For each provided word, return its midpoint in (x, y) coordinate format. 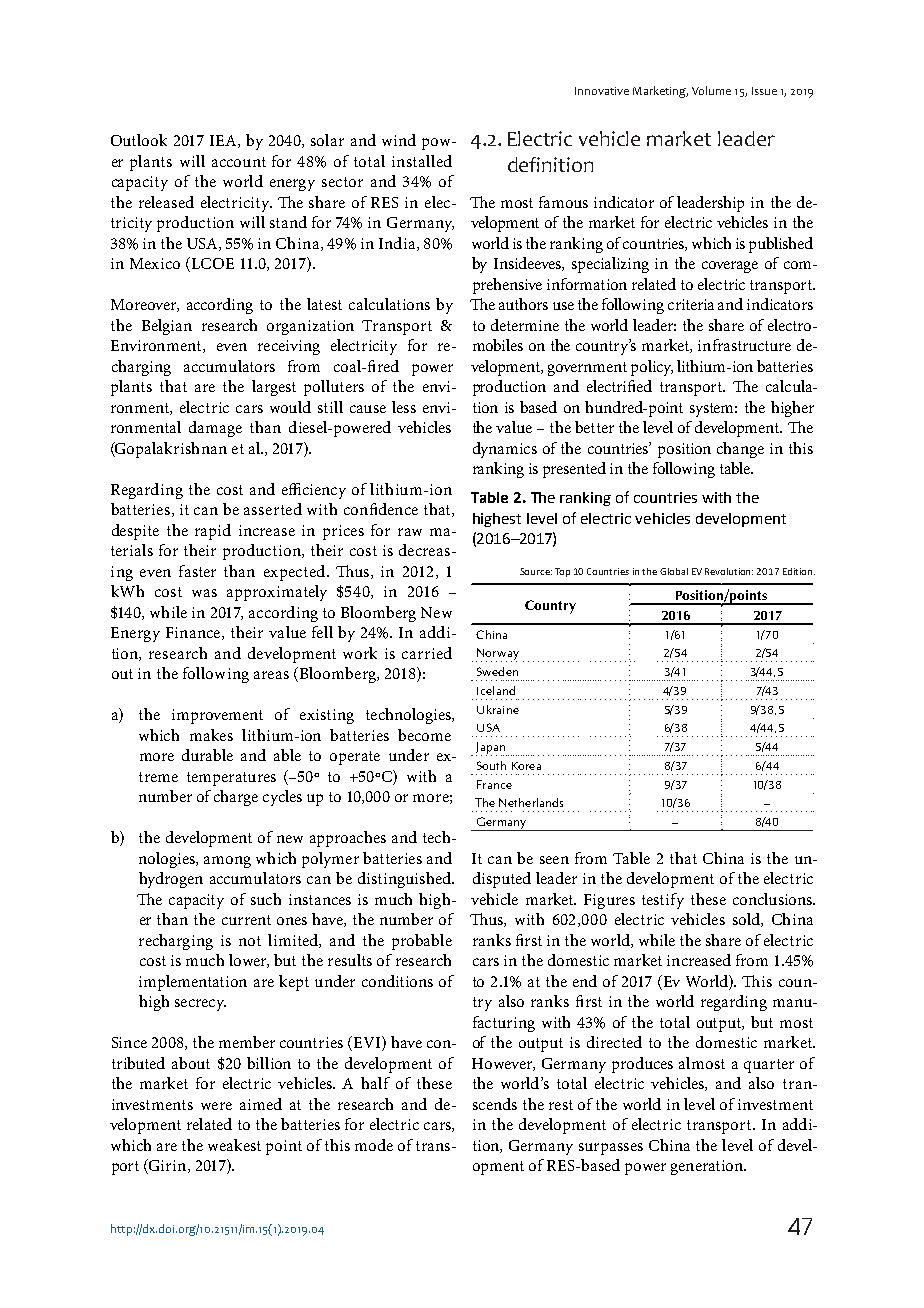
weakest (234, 1145)
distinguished (405, 880)
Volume (711, 90)
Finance (194, 633)
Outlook (139, 140)
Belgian (167, 327)
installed (422, 161)
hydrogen (171, 880)
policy (652, 368)
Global (674, 571)
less (404, 407)
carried (427, 653)
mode (374, 1145)
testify (663, 901)
